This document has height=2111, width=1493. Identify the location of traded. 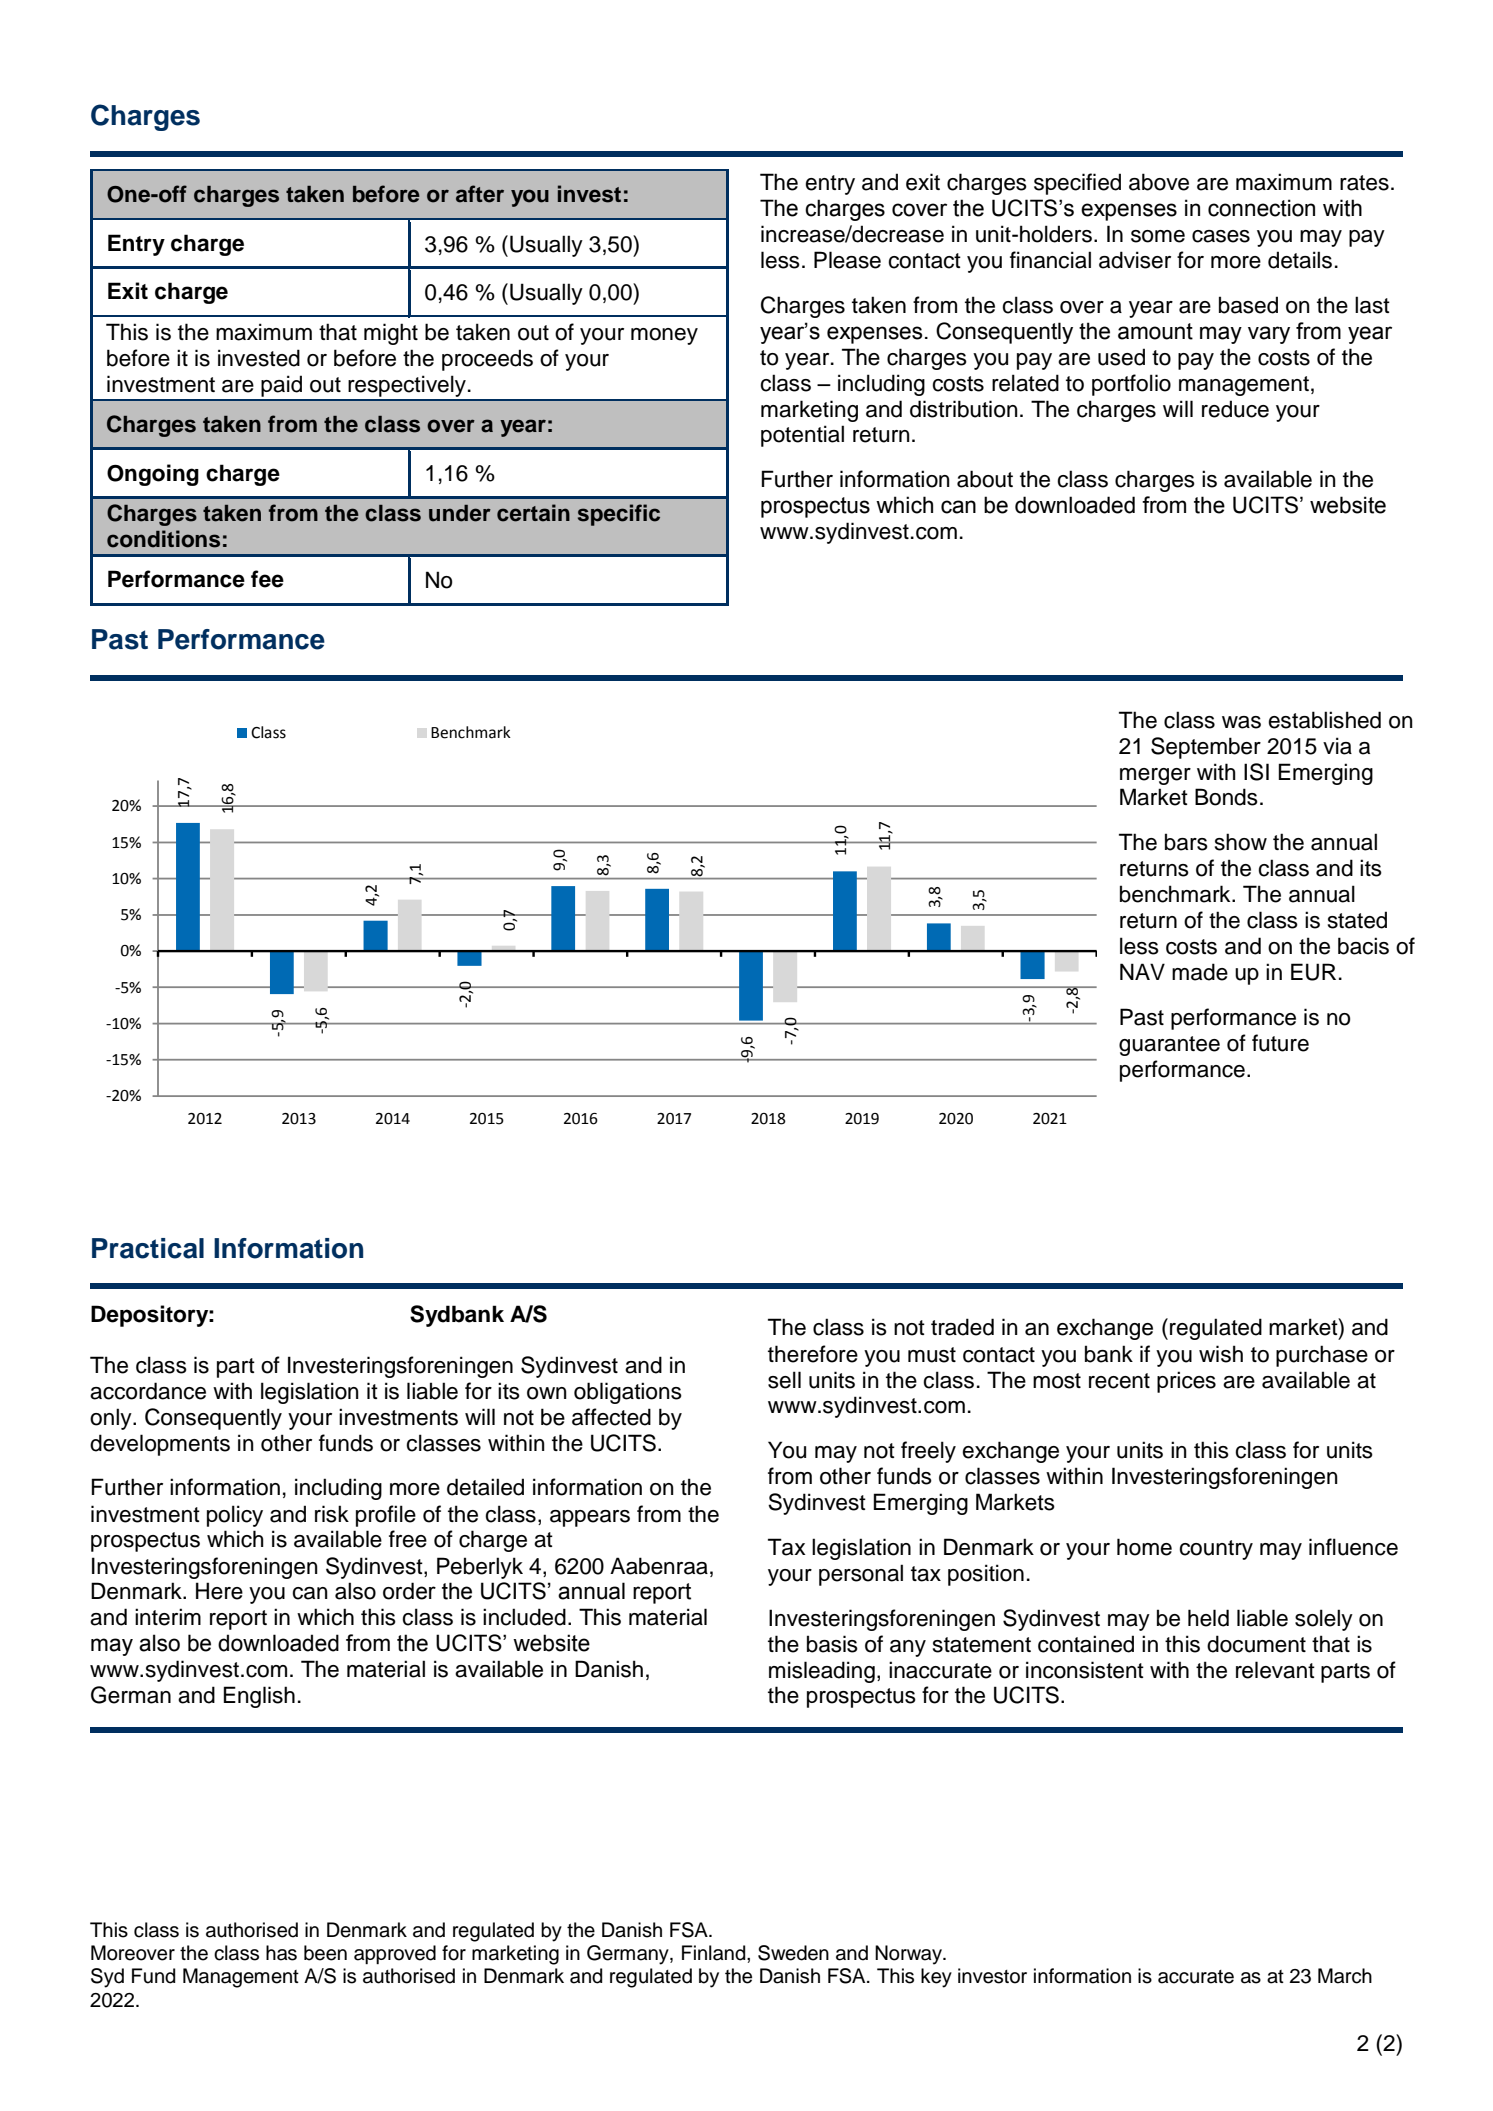
(962, 1327).
